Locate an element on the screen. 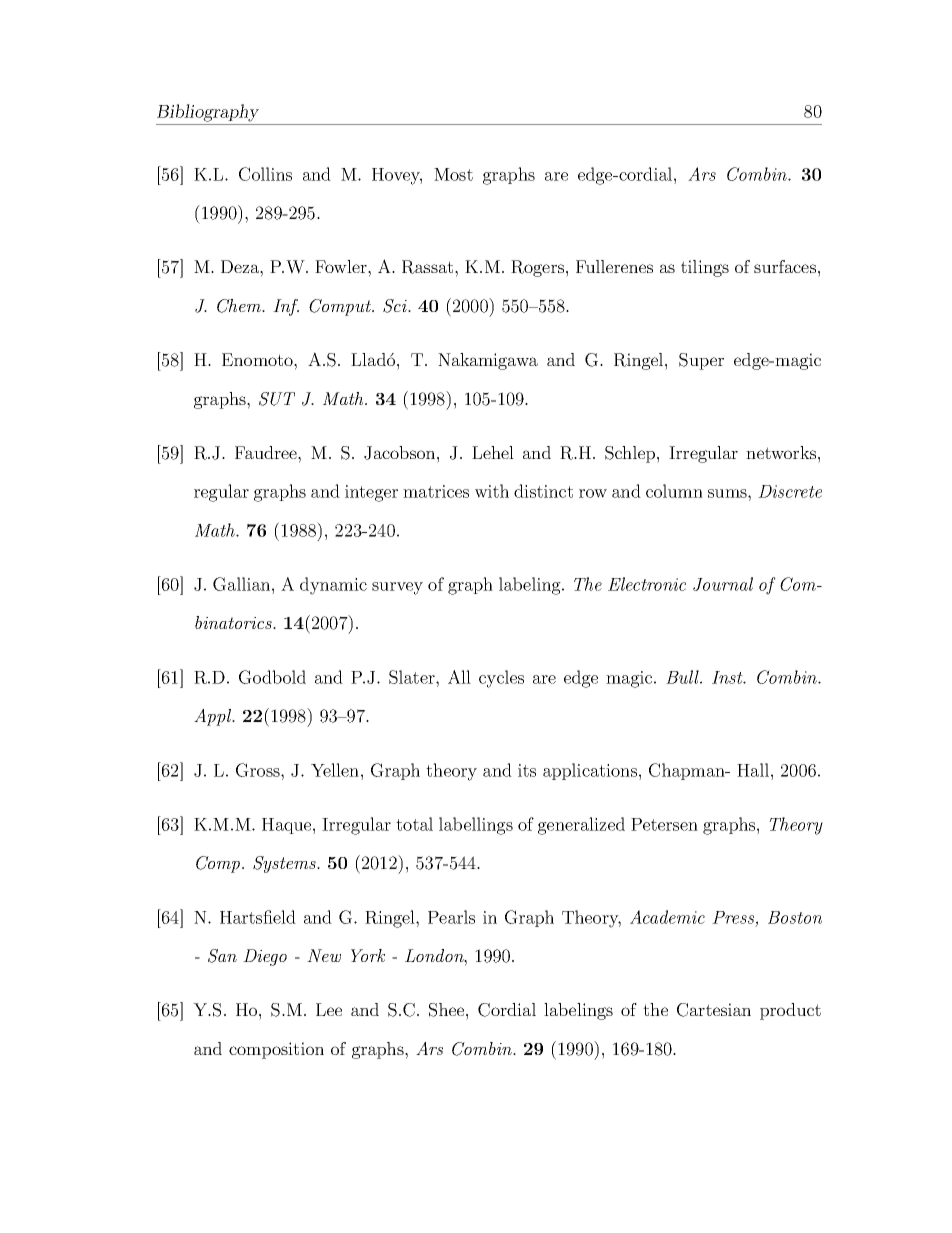 This screenshot has height=1233, width=952. survey is located at coordinates (397, 588).
